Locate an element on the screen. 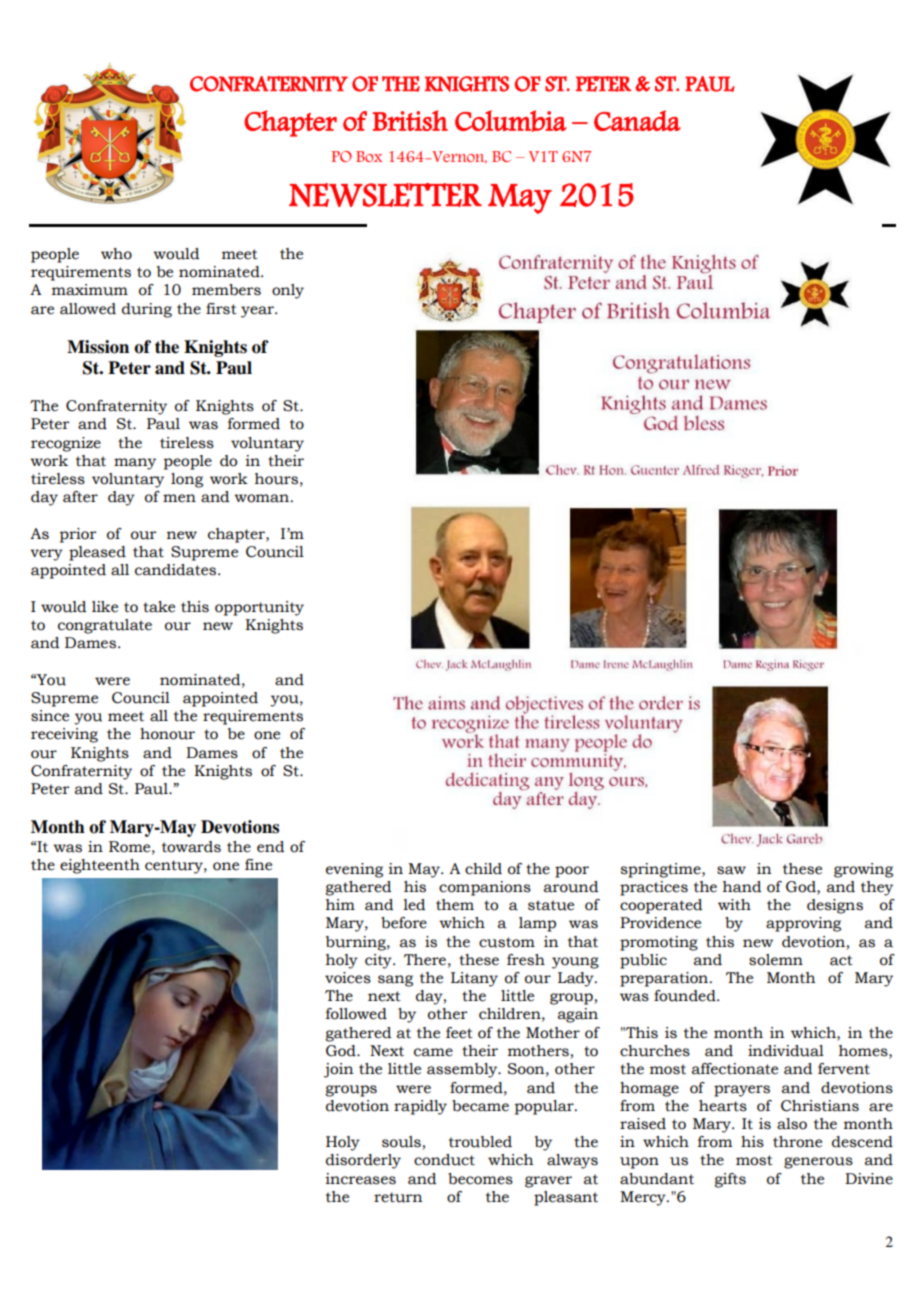 The image size is (924, 1308). Columbia is located at coordinates (511, 121).
